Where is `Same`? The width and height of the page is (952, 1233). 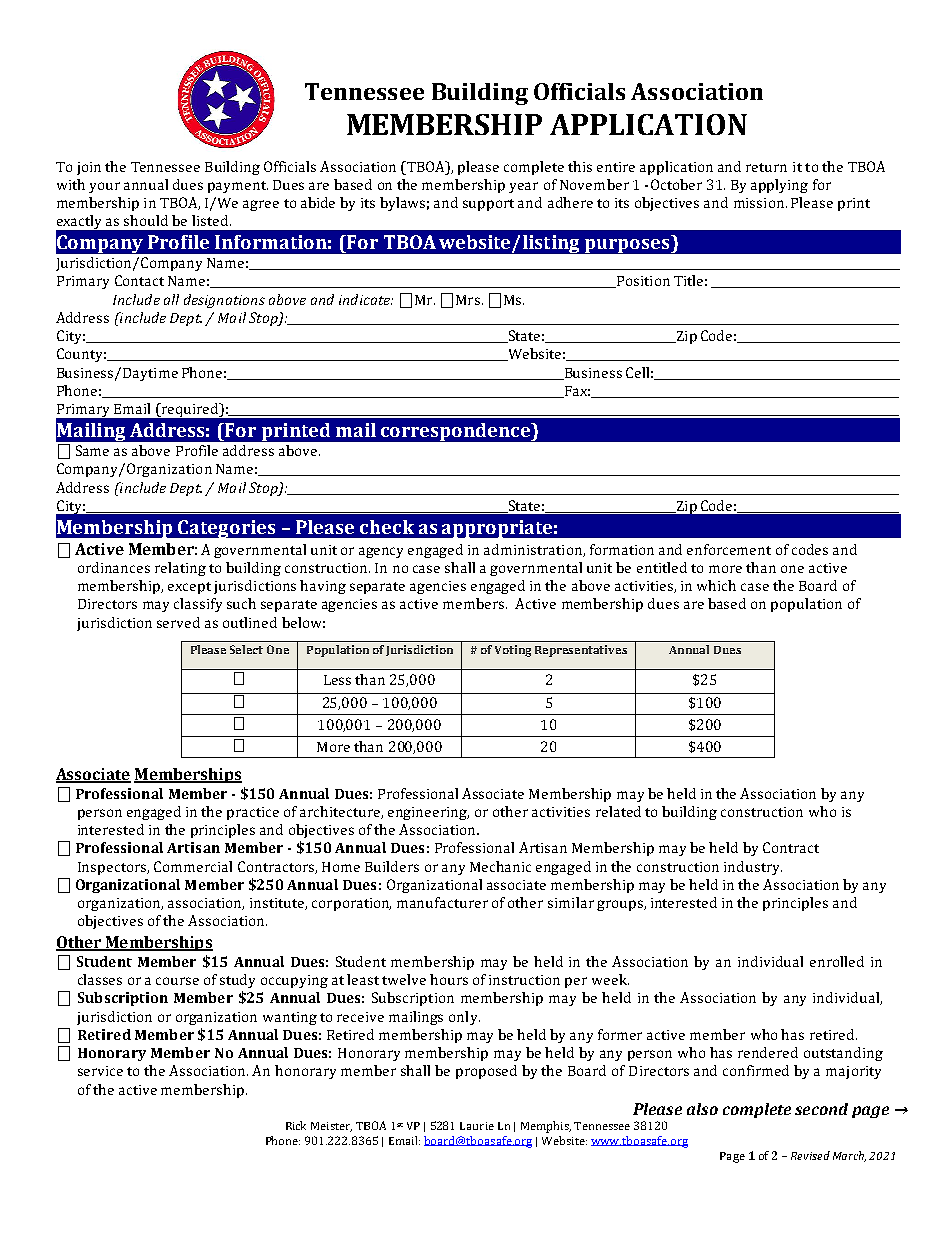 Same is located at coordinates (92, 450).
